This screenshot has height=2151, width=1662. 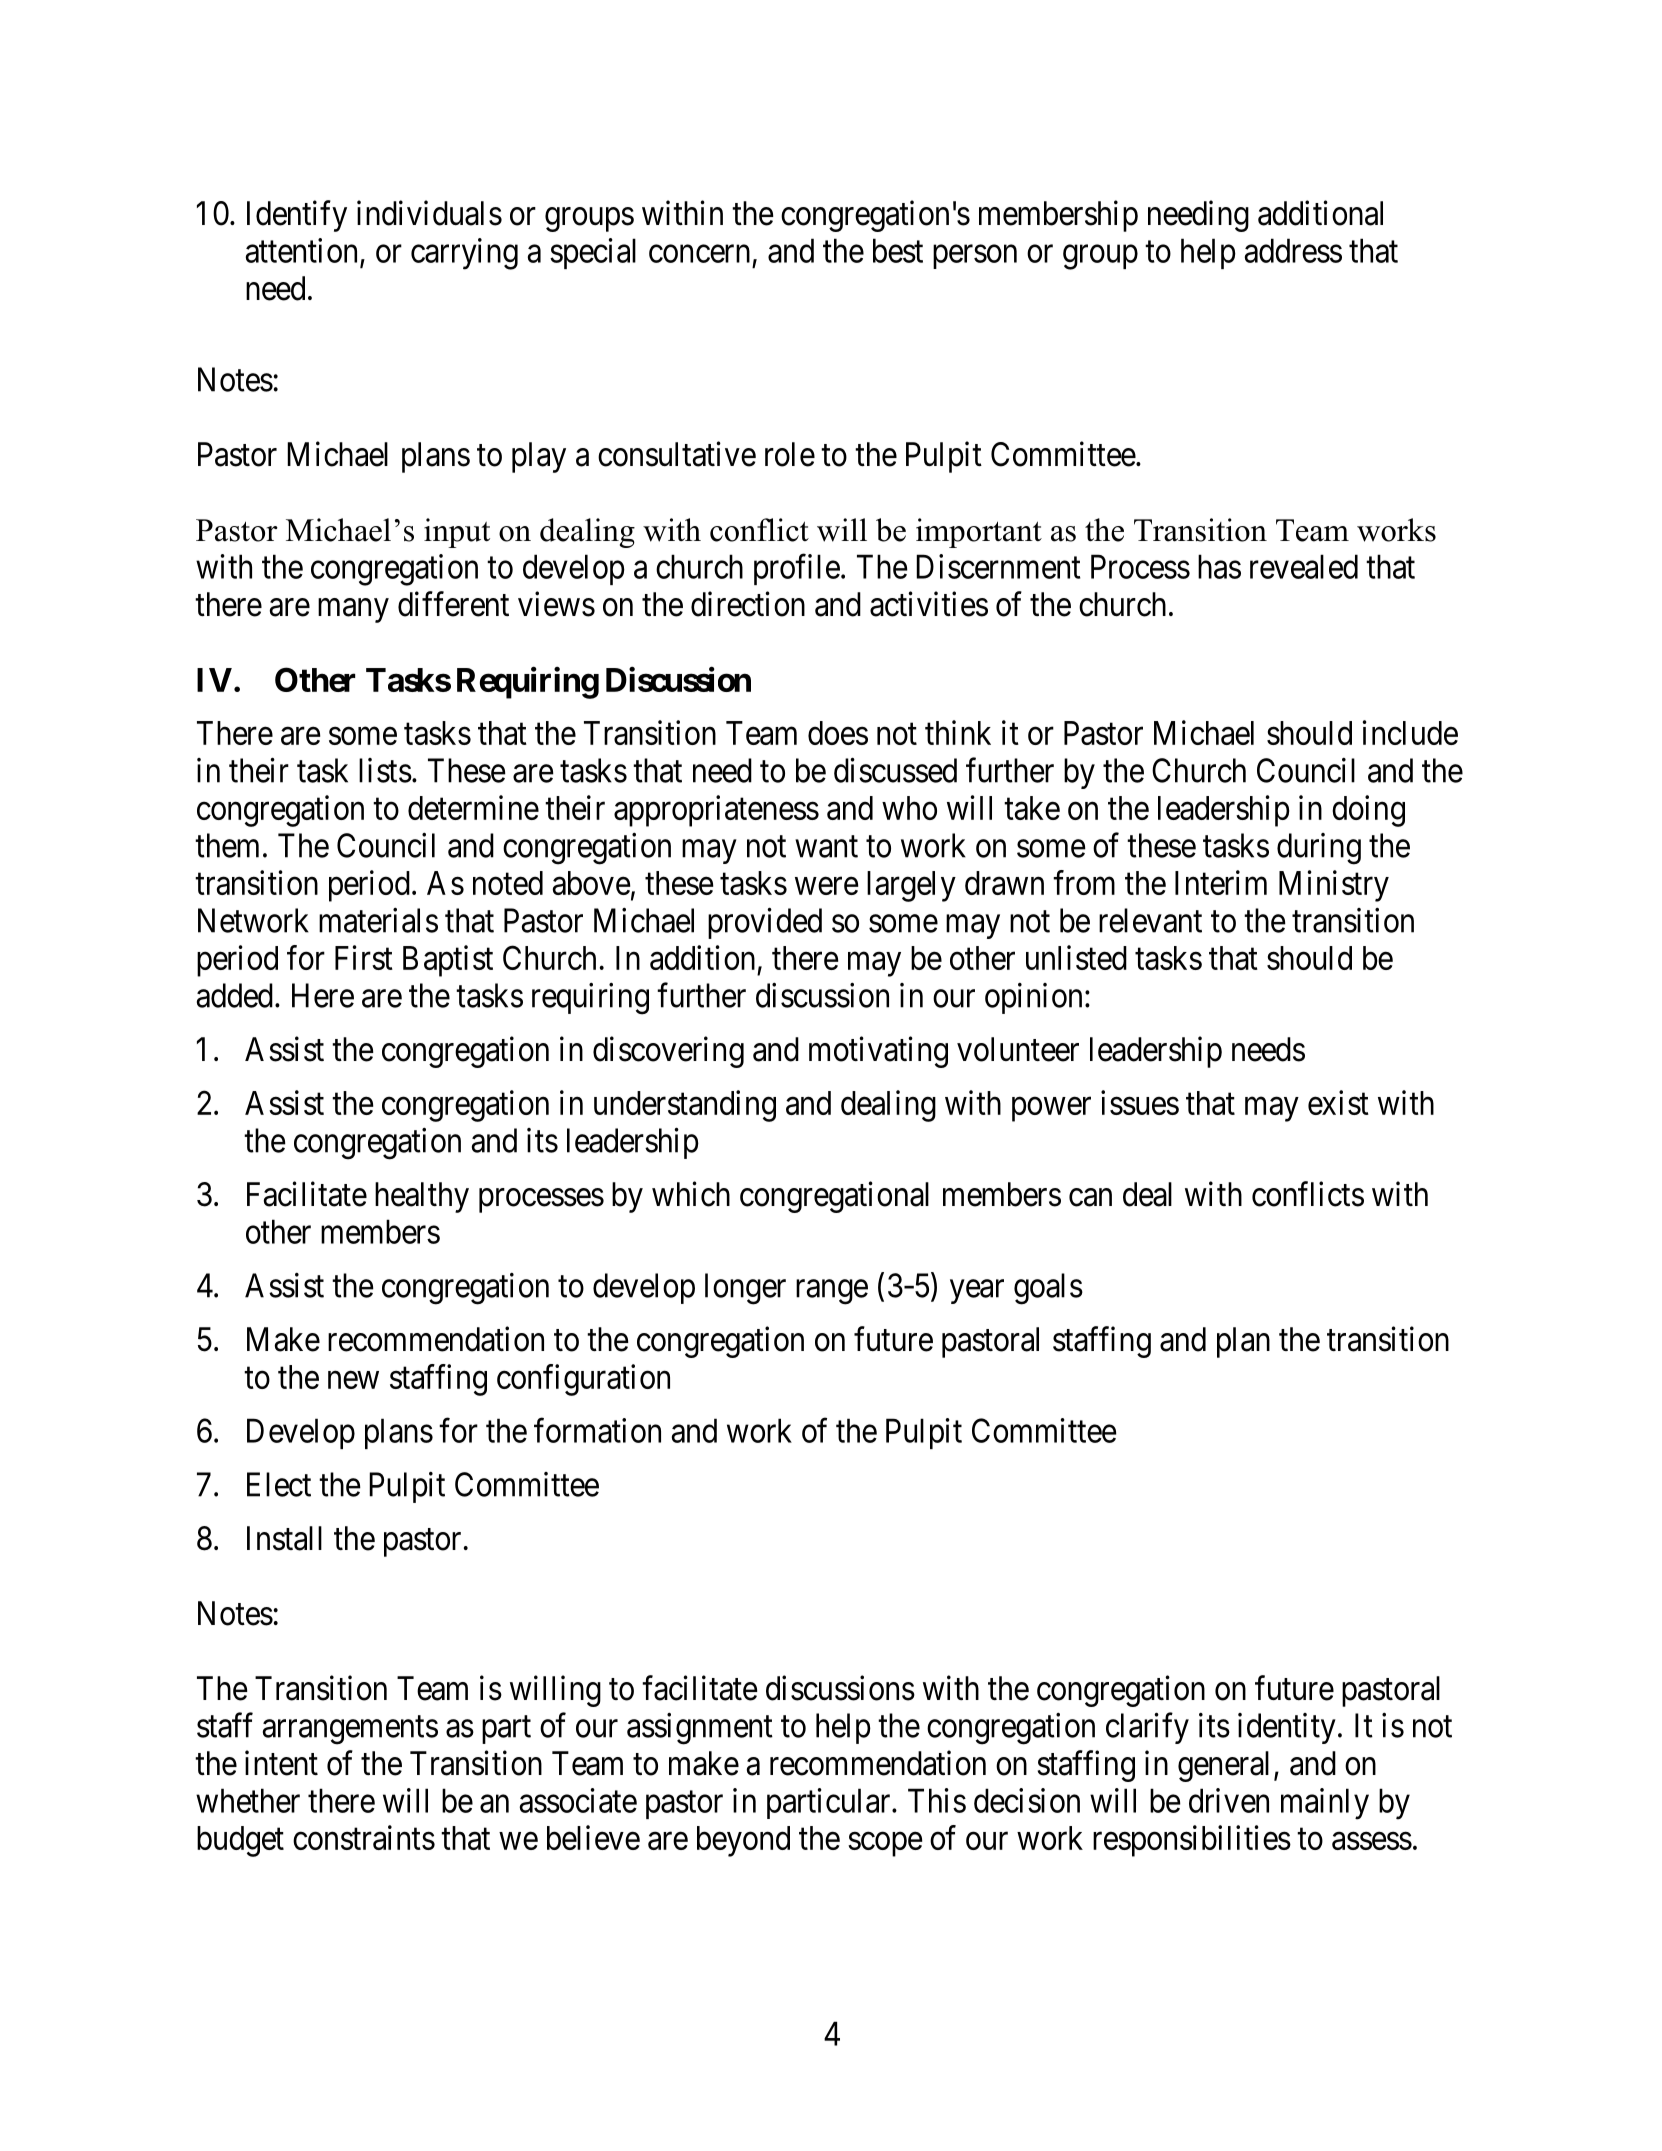 What do you see at coordinates (1338, 1102) in the screenshot?
I see `exist` at bounding box center [1338, 1102].
